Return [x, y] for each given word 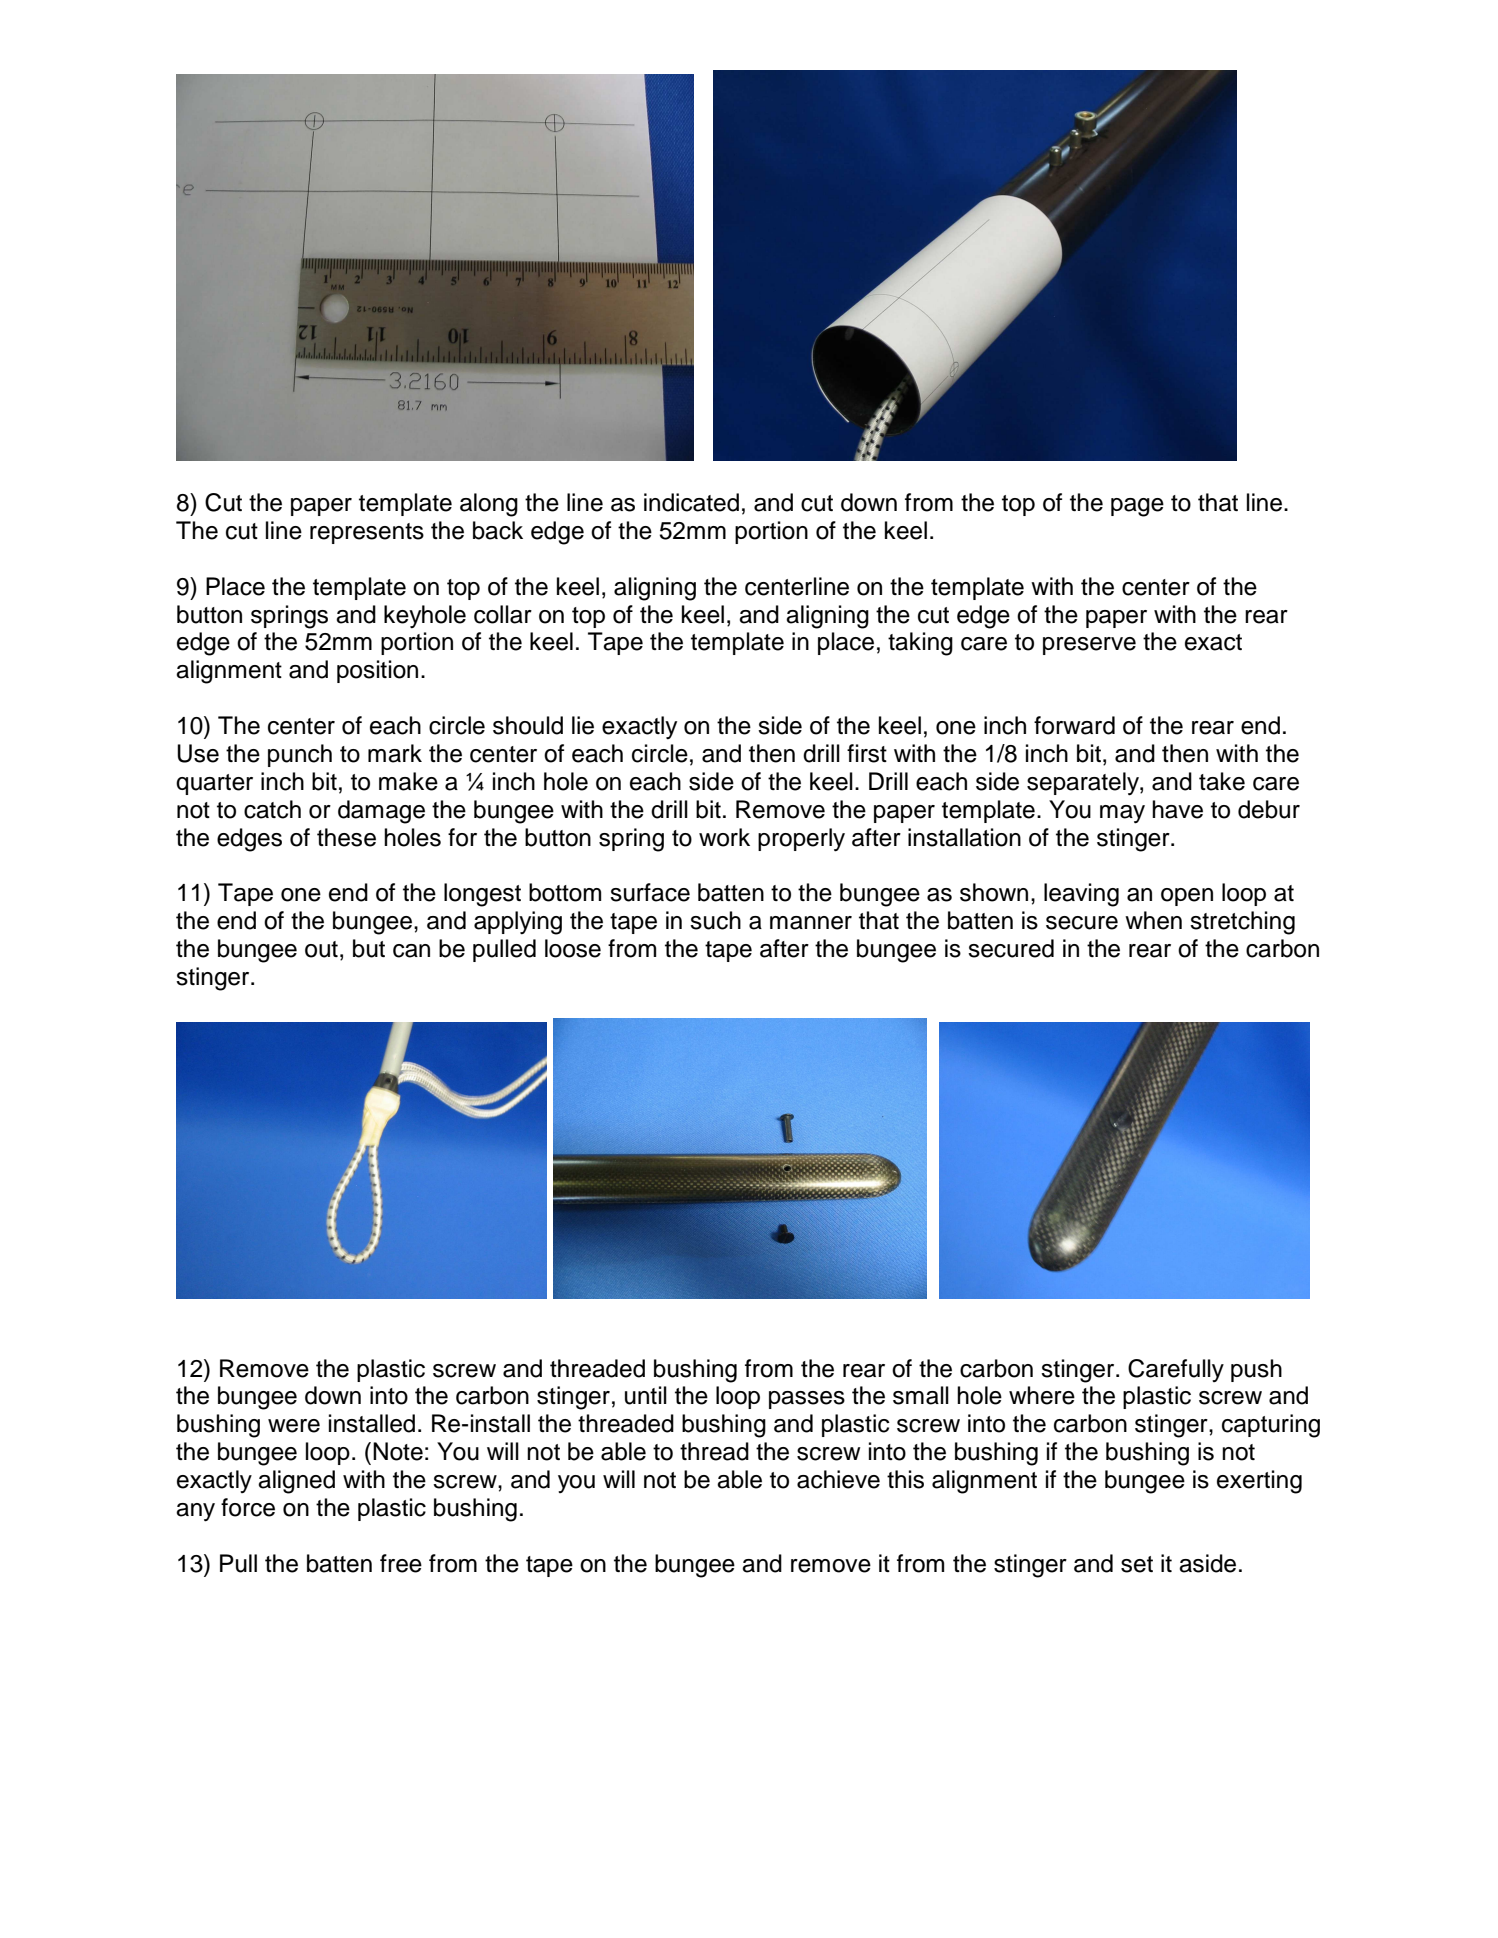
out [321, 949]
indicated [691, 502]
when [1153, 920]
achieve [838, 1479]
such [715, 920]
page [1137, 507]
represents [367, 533]
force [248, 1507]
